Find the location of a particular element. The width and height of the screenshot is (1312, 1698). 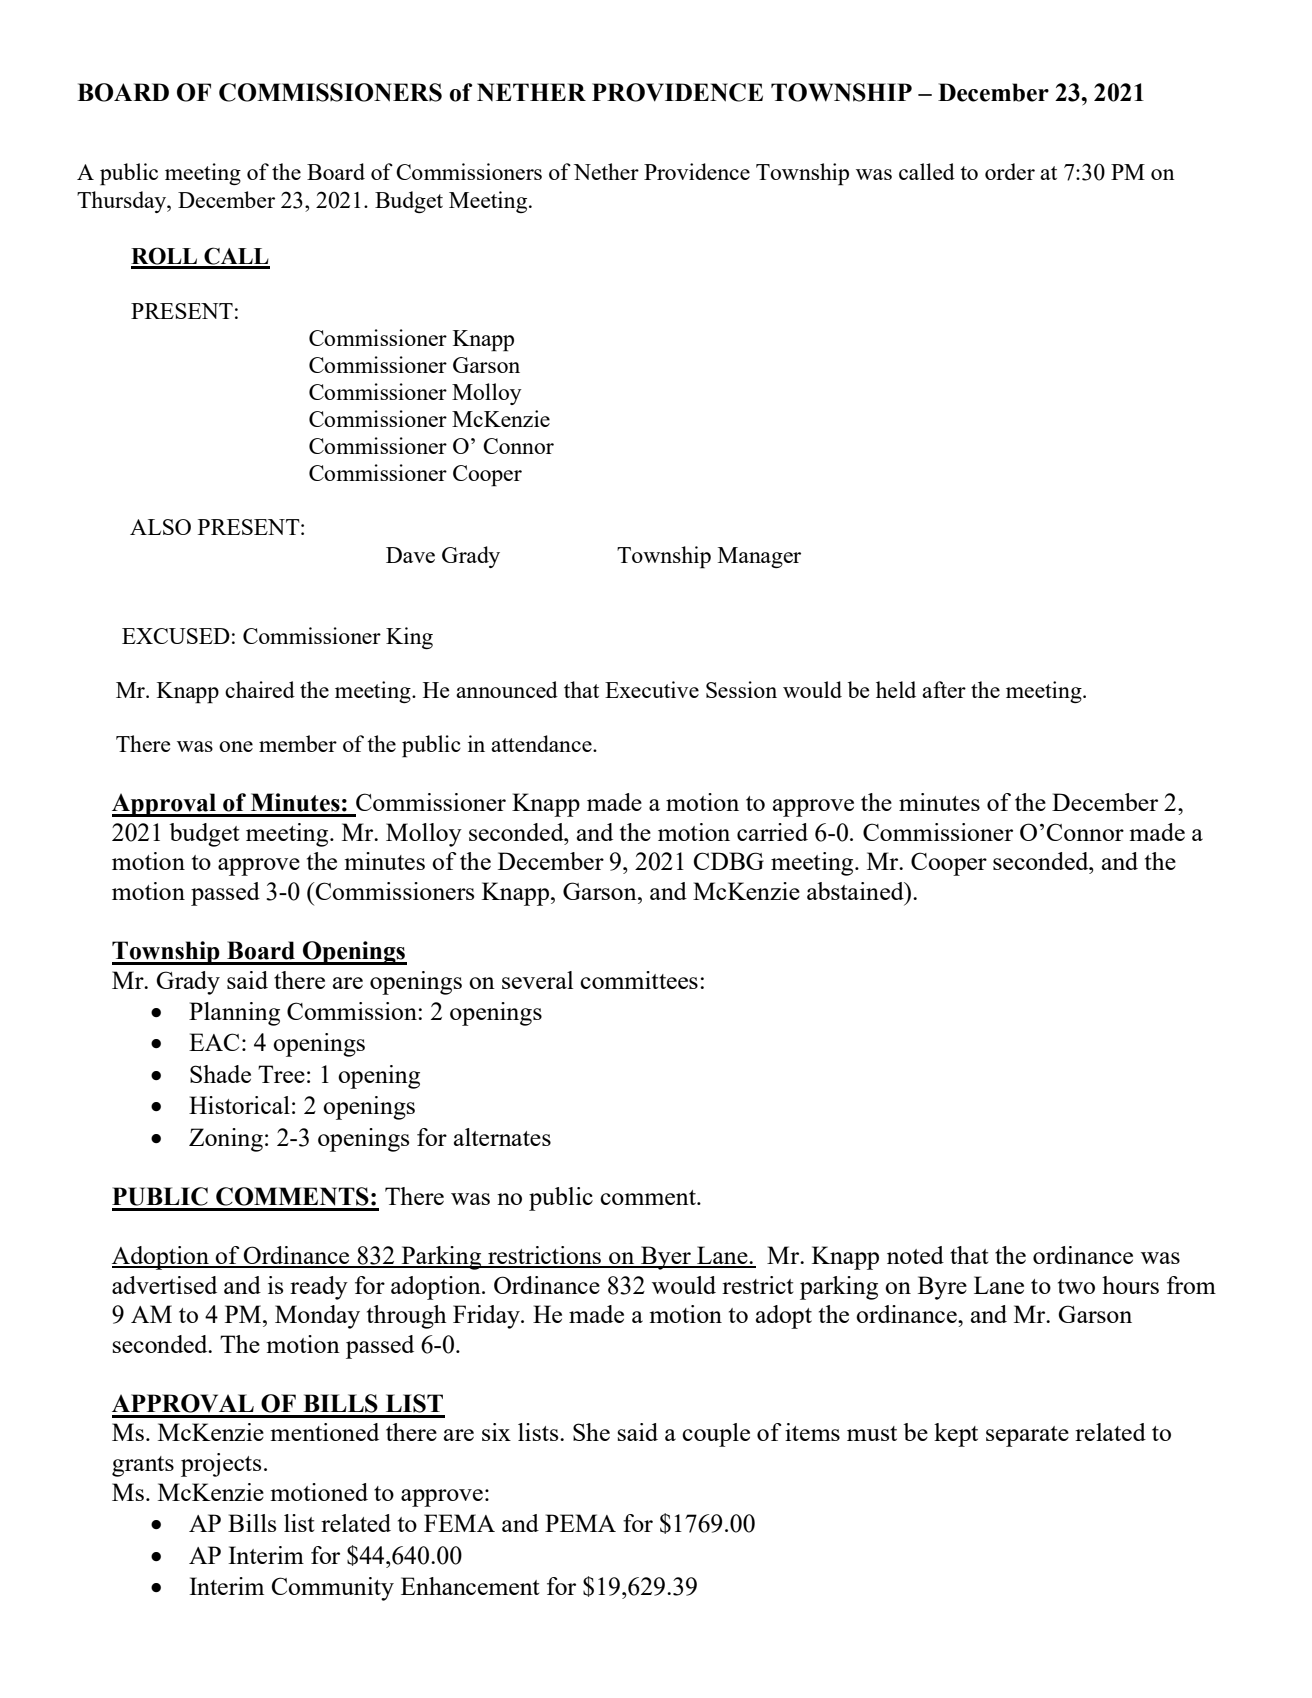

Planning is located at coordinates (234, 1014).
